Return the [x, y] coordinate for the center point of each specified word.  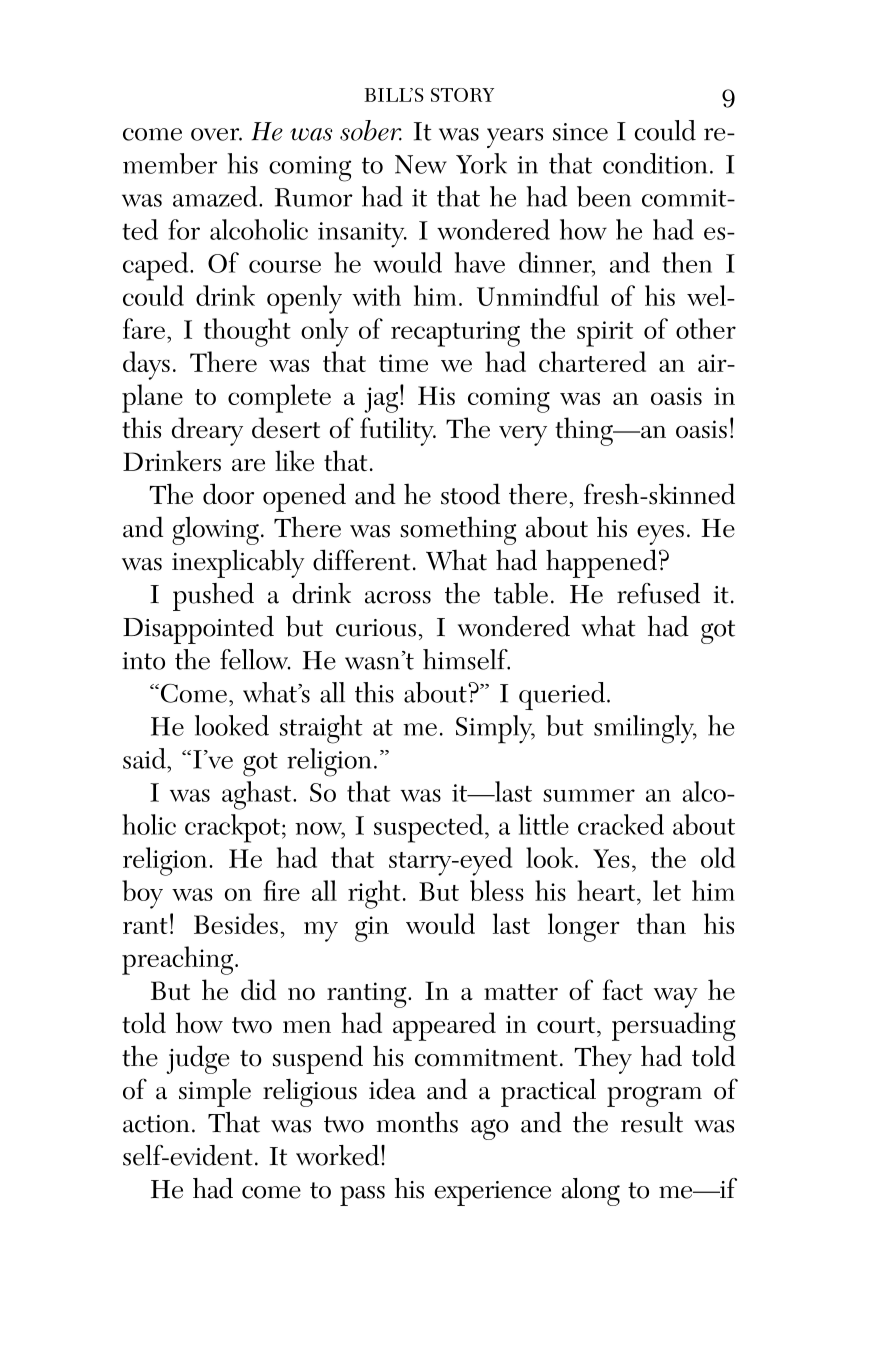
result [652, 1122]
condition [655, 163]
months [417, 1122]
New [421, 164]
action [156, 1124]
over [216, 134]
